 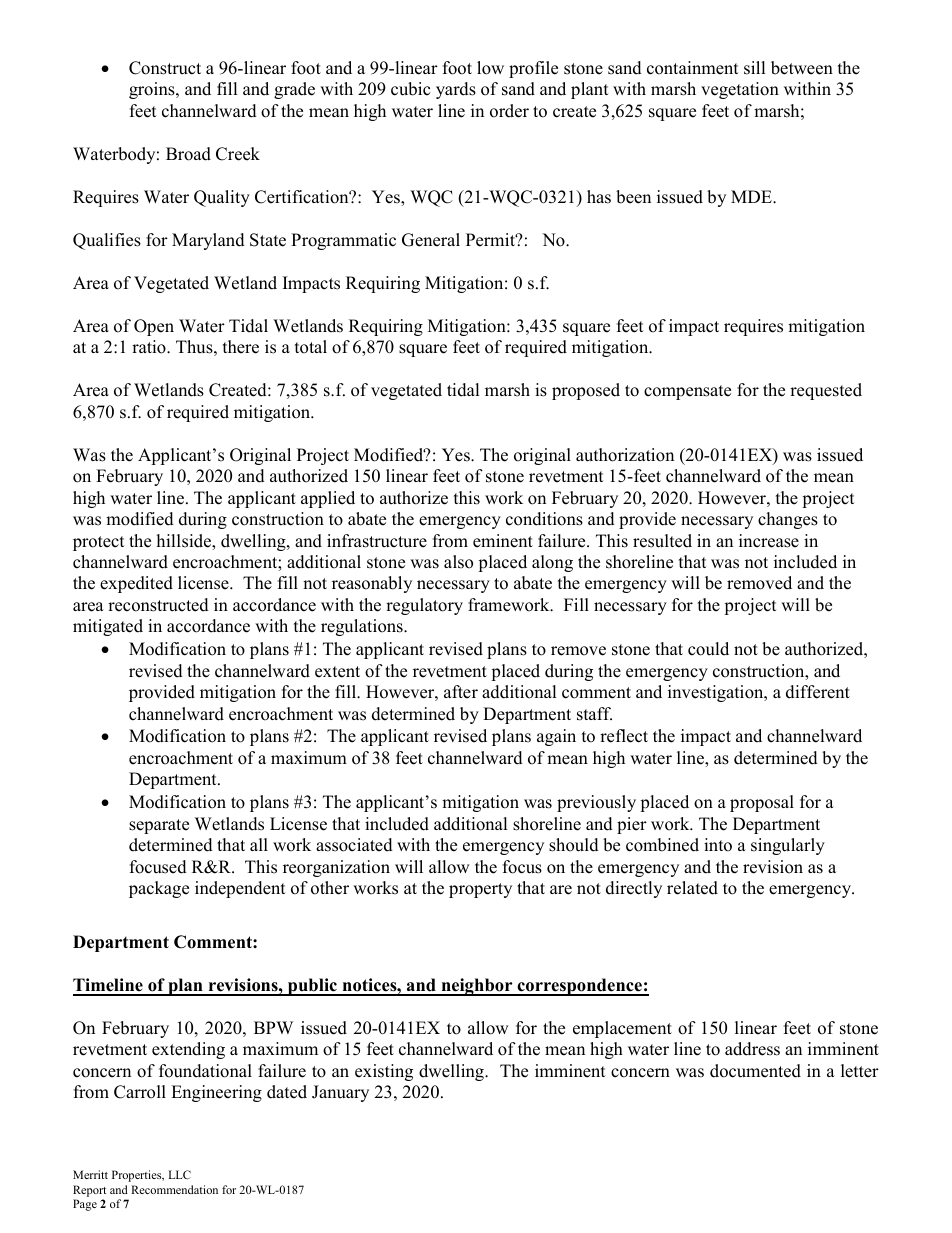 I want to click on could, so click(x=708, y=649).
